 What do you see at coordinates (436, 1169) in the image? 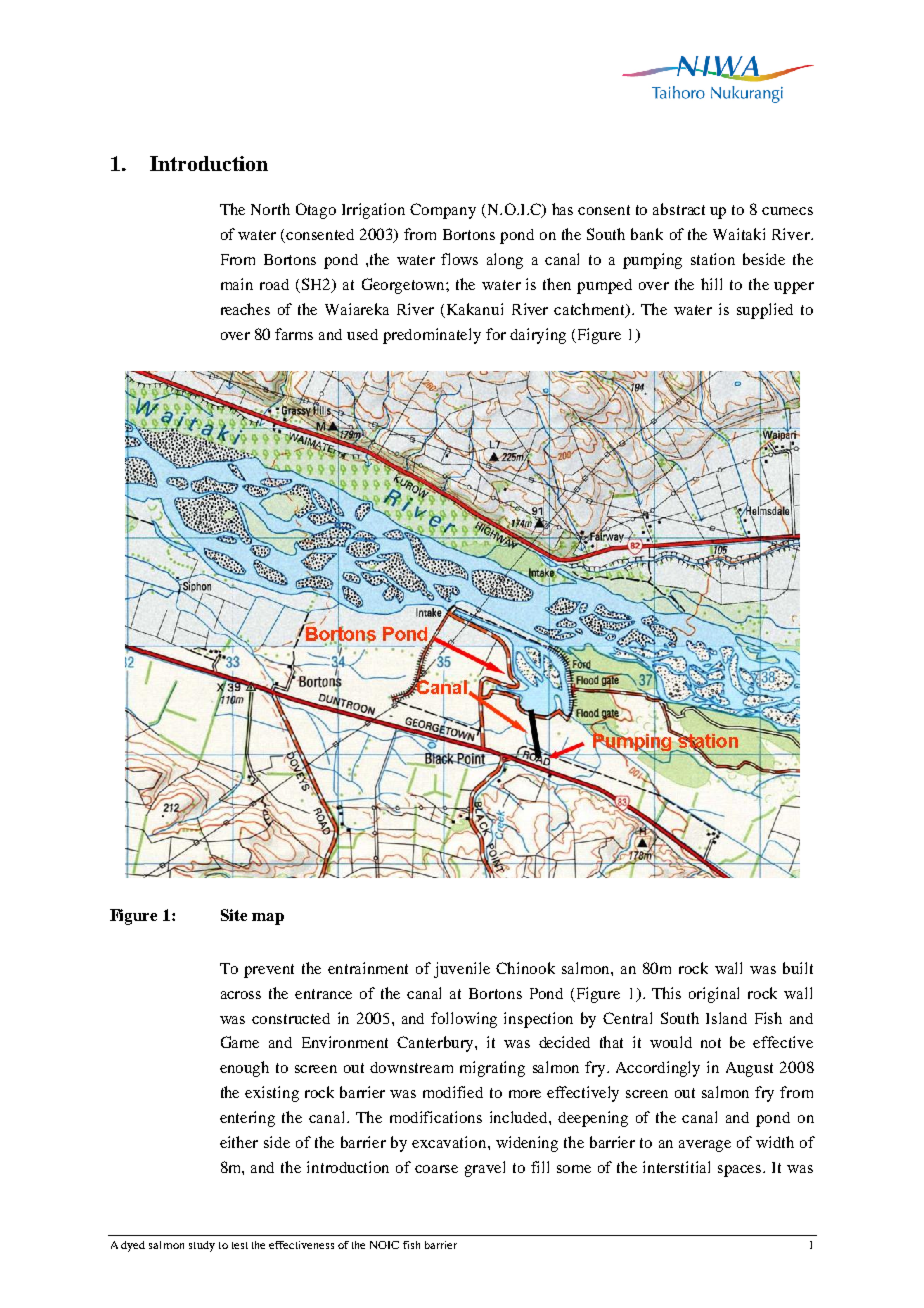
I see `coarse` at bounding box center [436, 1169].
